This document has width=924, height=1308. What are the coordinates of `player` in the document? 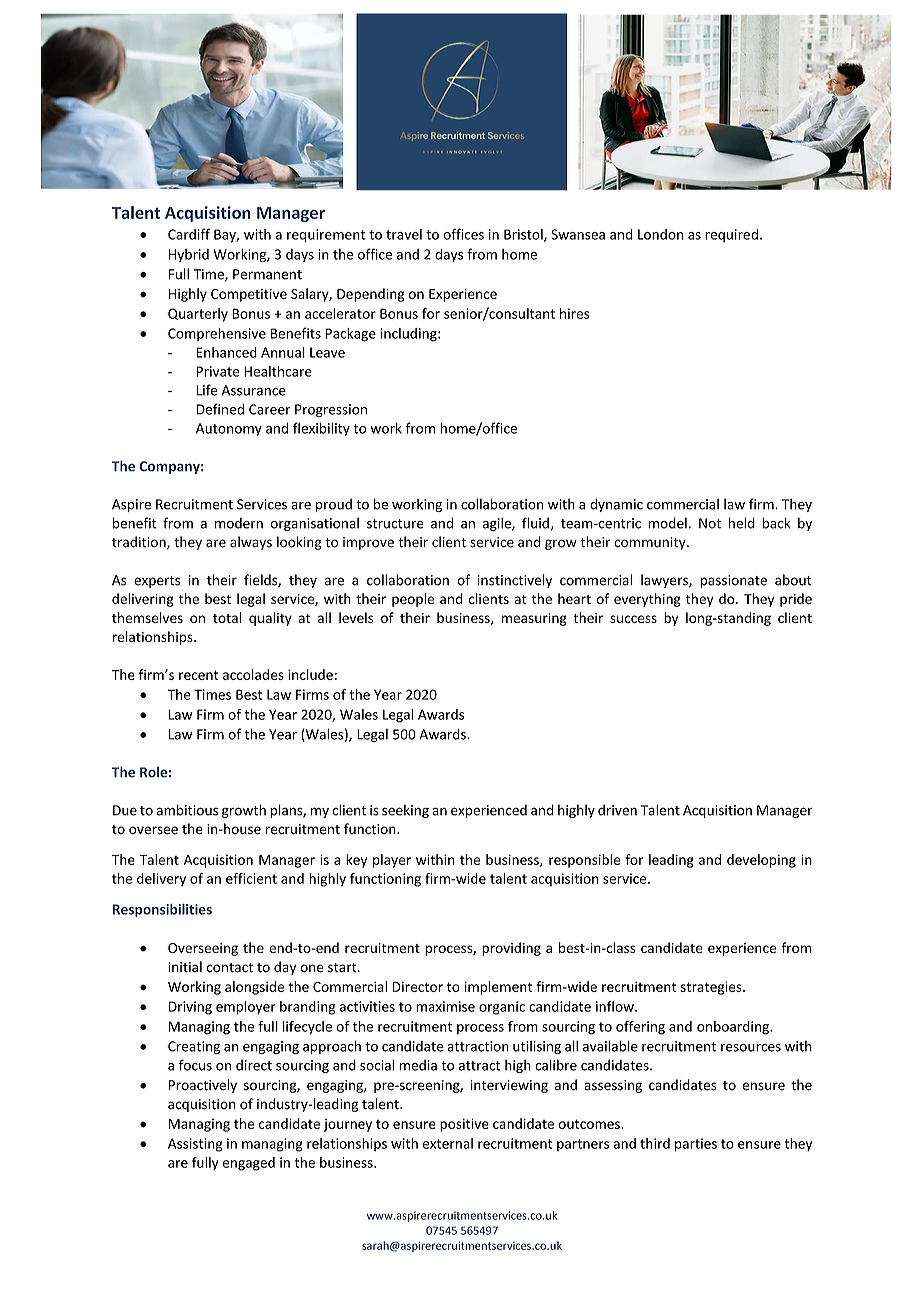 It's located at (392, 861).
